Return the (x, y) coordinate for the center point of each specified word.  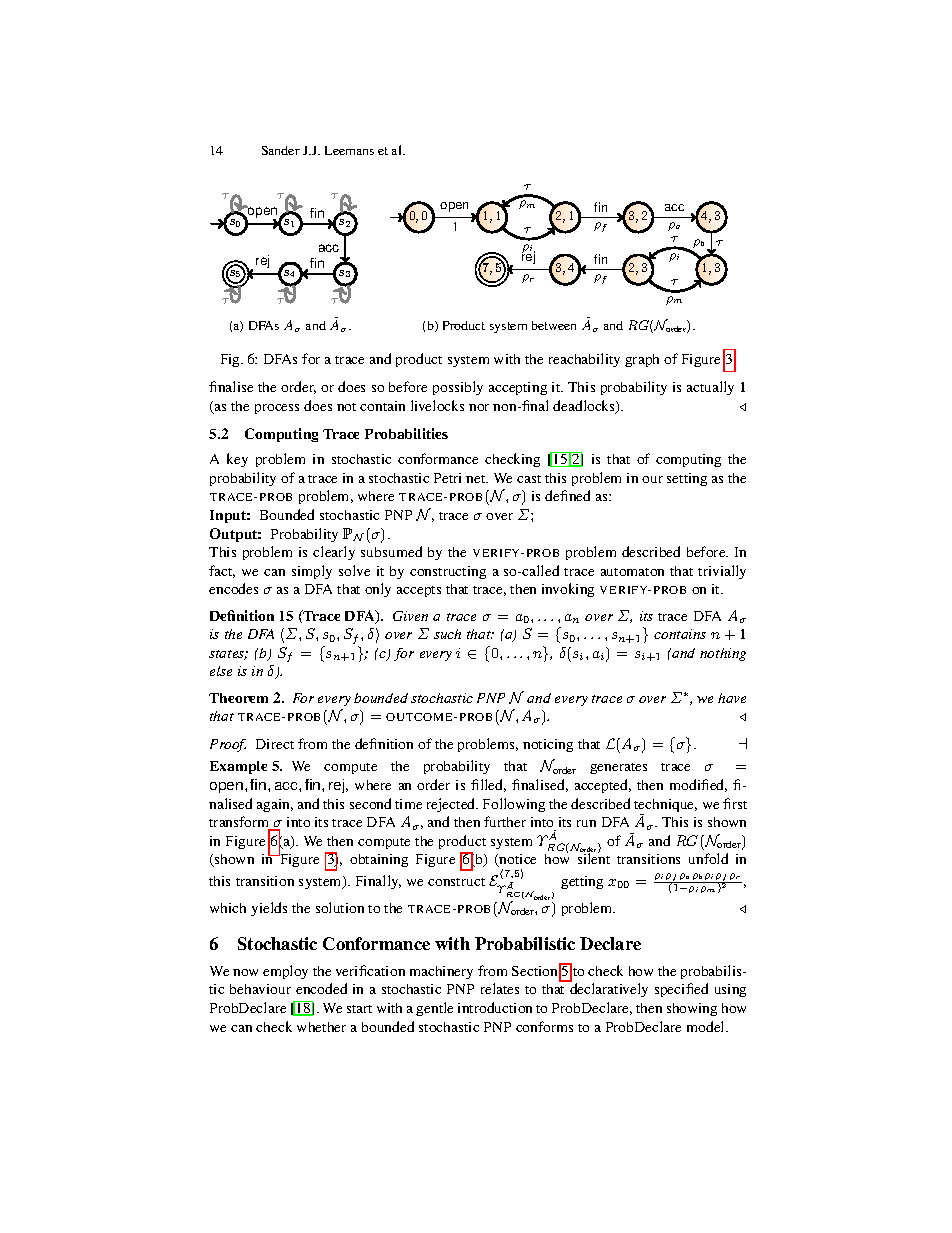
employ (285, 972)
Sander (281, 150)
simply (312, 572)
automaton (632, 572)
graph (642, 360)
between (554, 325)
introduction (495, 1007)
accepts (419, 591)
